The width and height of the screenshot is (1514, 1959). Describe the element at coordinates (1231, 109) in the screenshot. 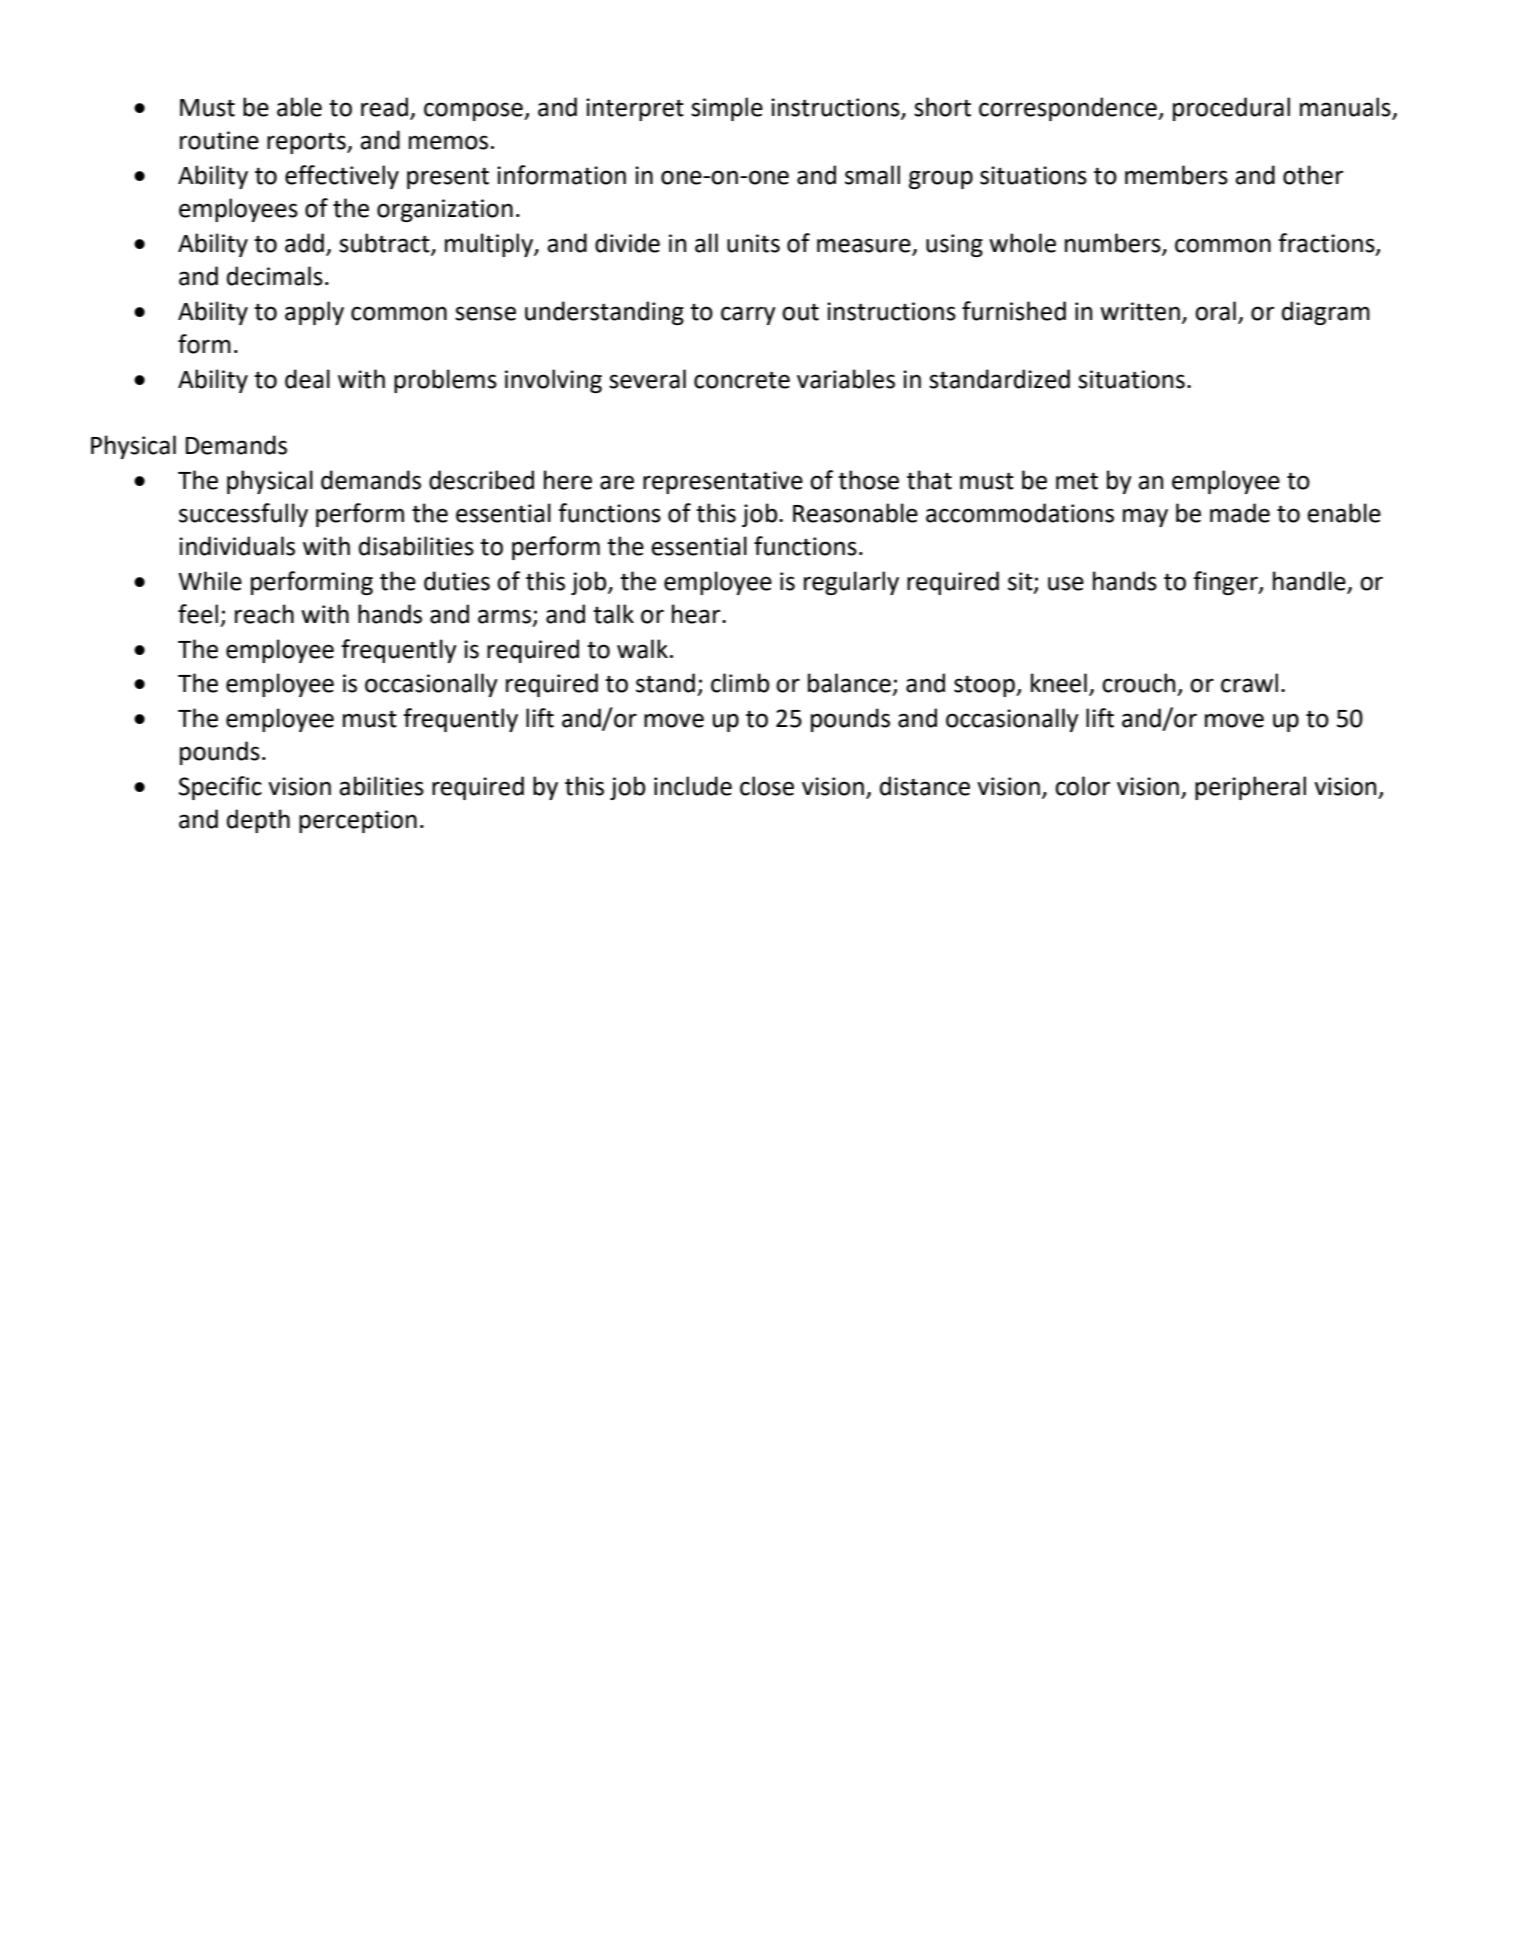

I see `procedural` at that location.
